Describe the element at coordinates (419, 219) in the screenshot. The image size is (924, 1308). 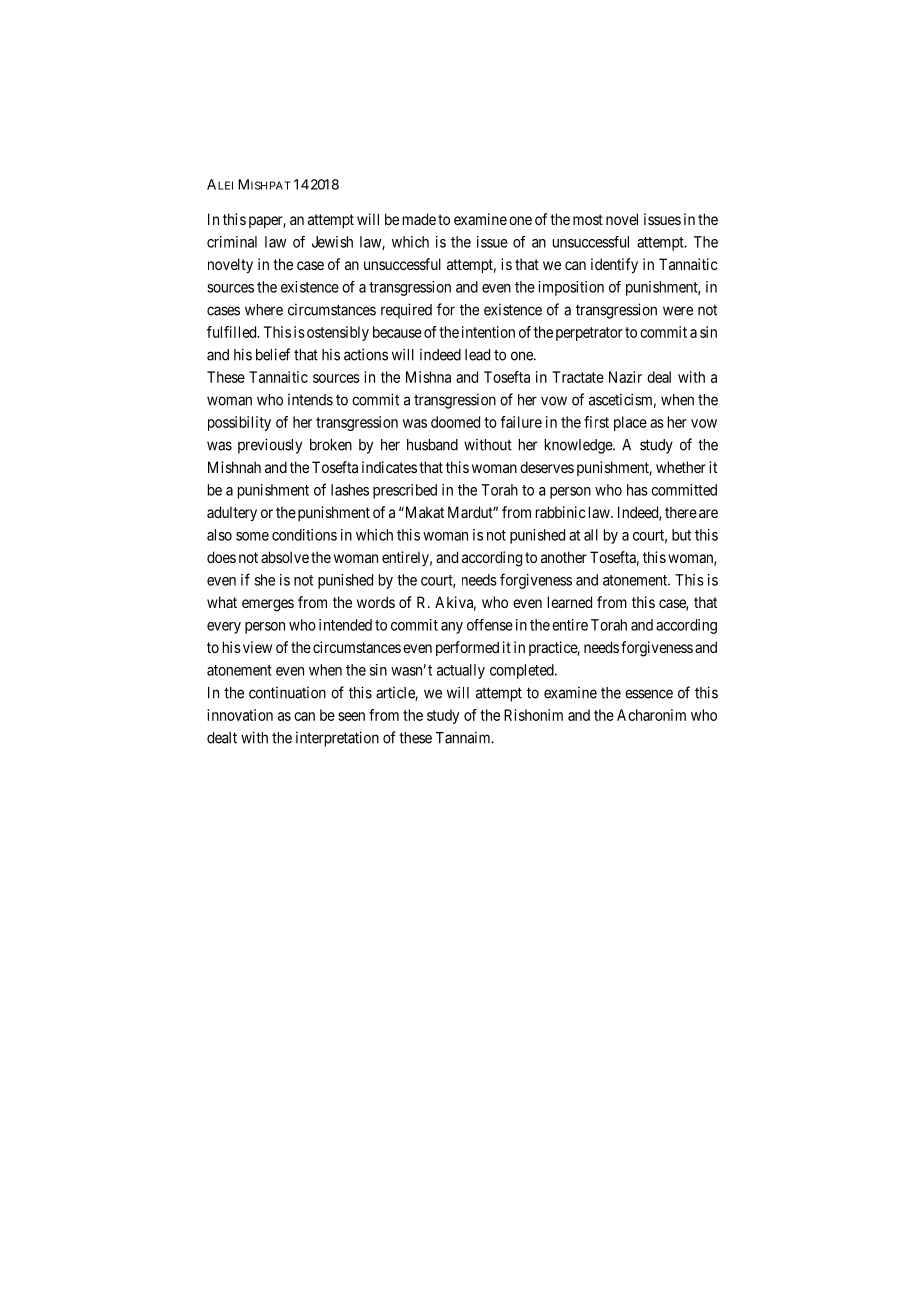
I see `made` at that location.
